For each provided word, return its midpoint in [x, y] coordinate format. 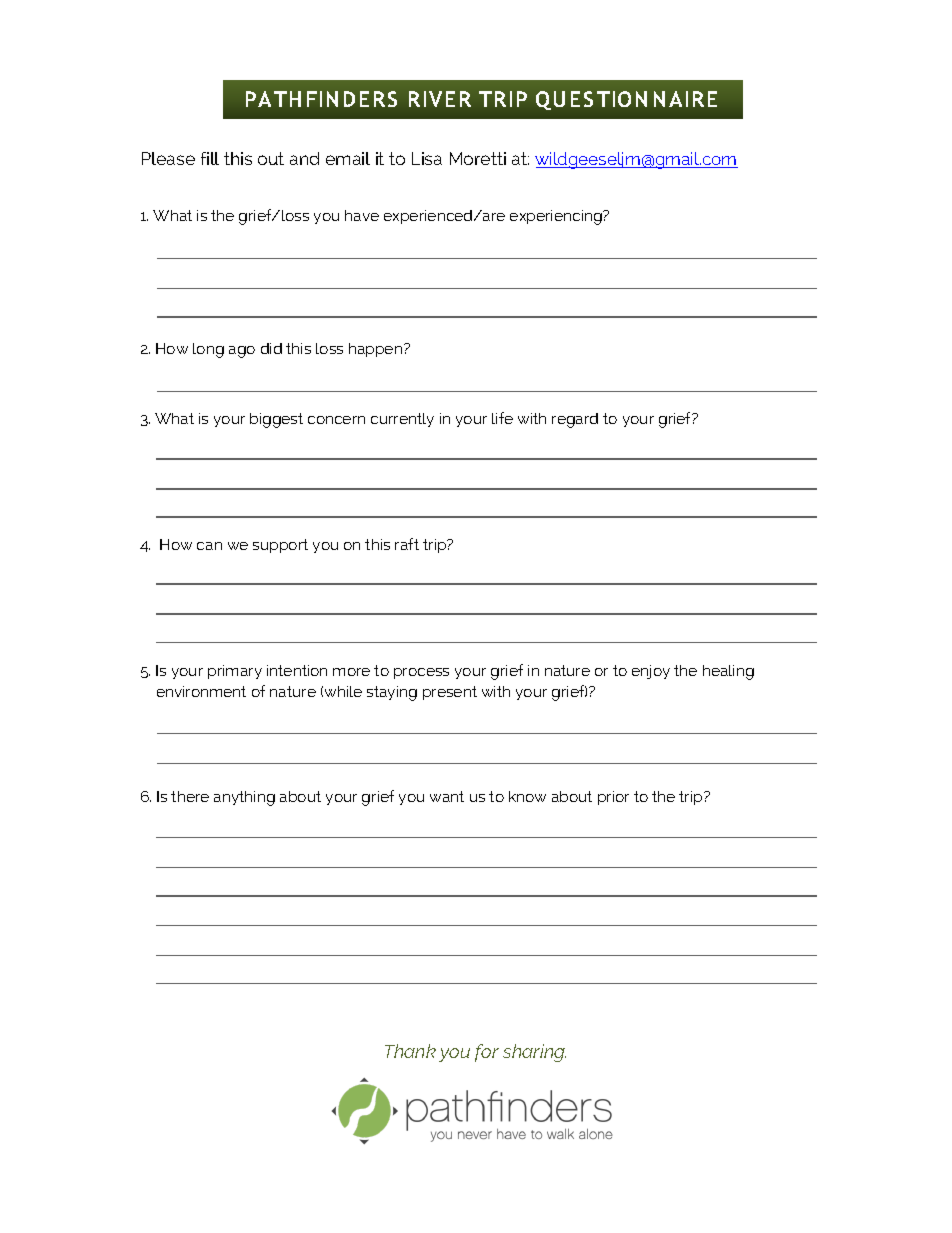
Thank [410, 1051]
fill [210, 158]
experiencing [557, 217]
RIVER [440, 99]
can [209, 546]
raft [407, 544]
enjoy [651, 672]
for [487, 1053]
